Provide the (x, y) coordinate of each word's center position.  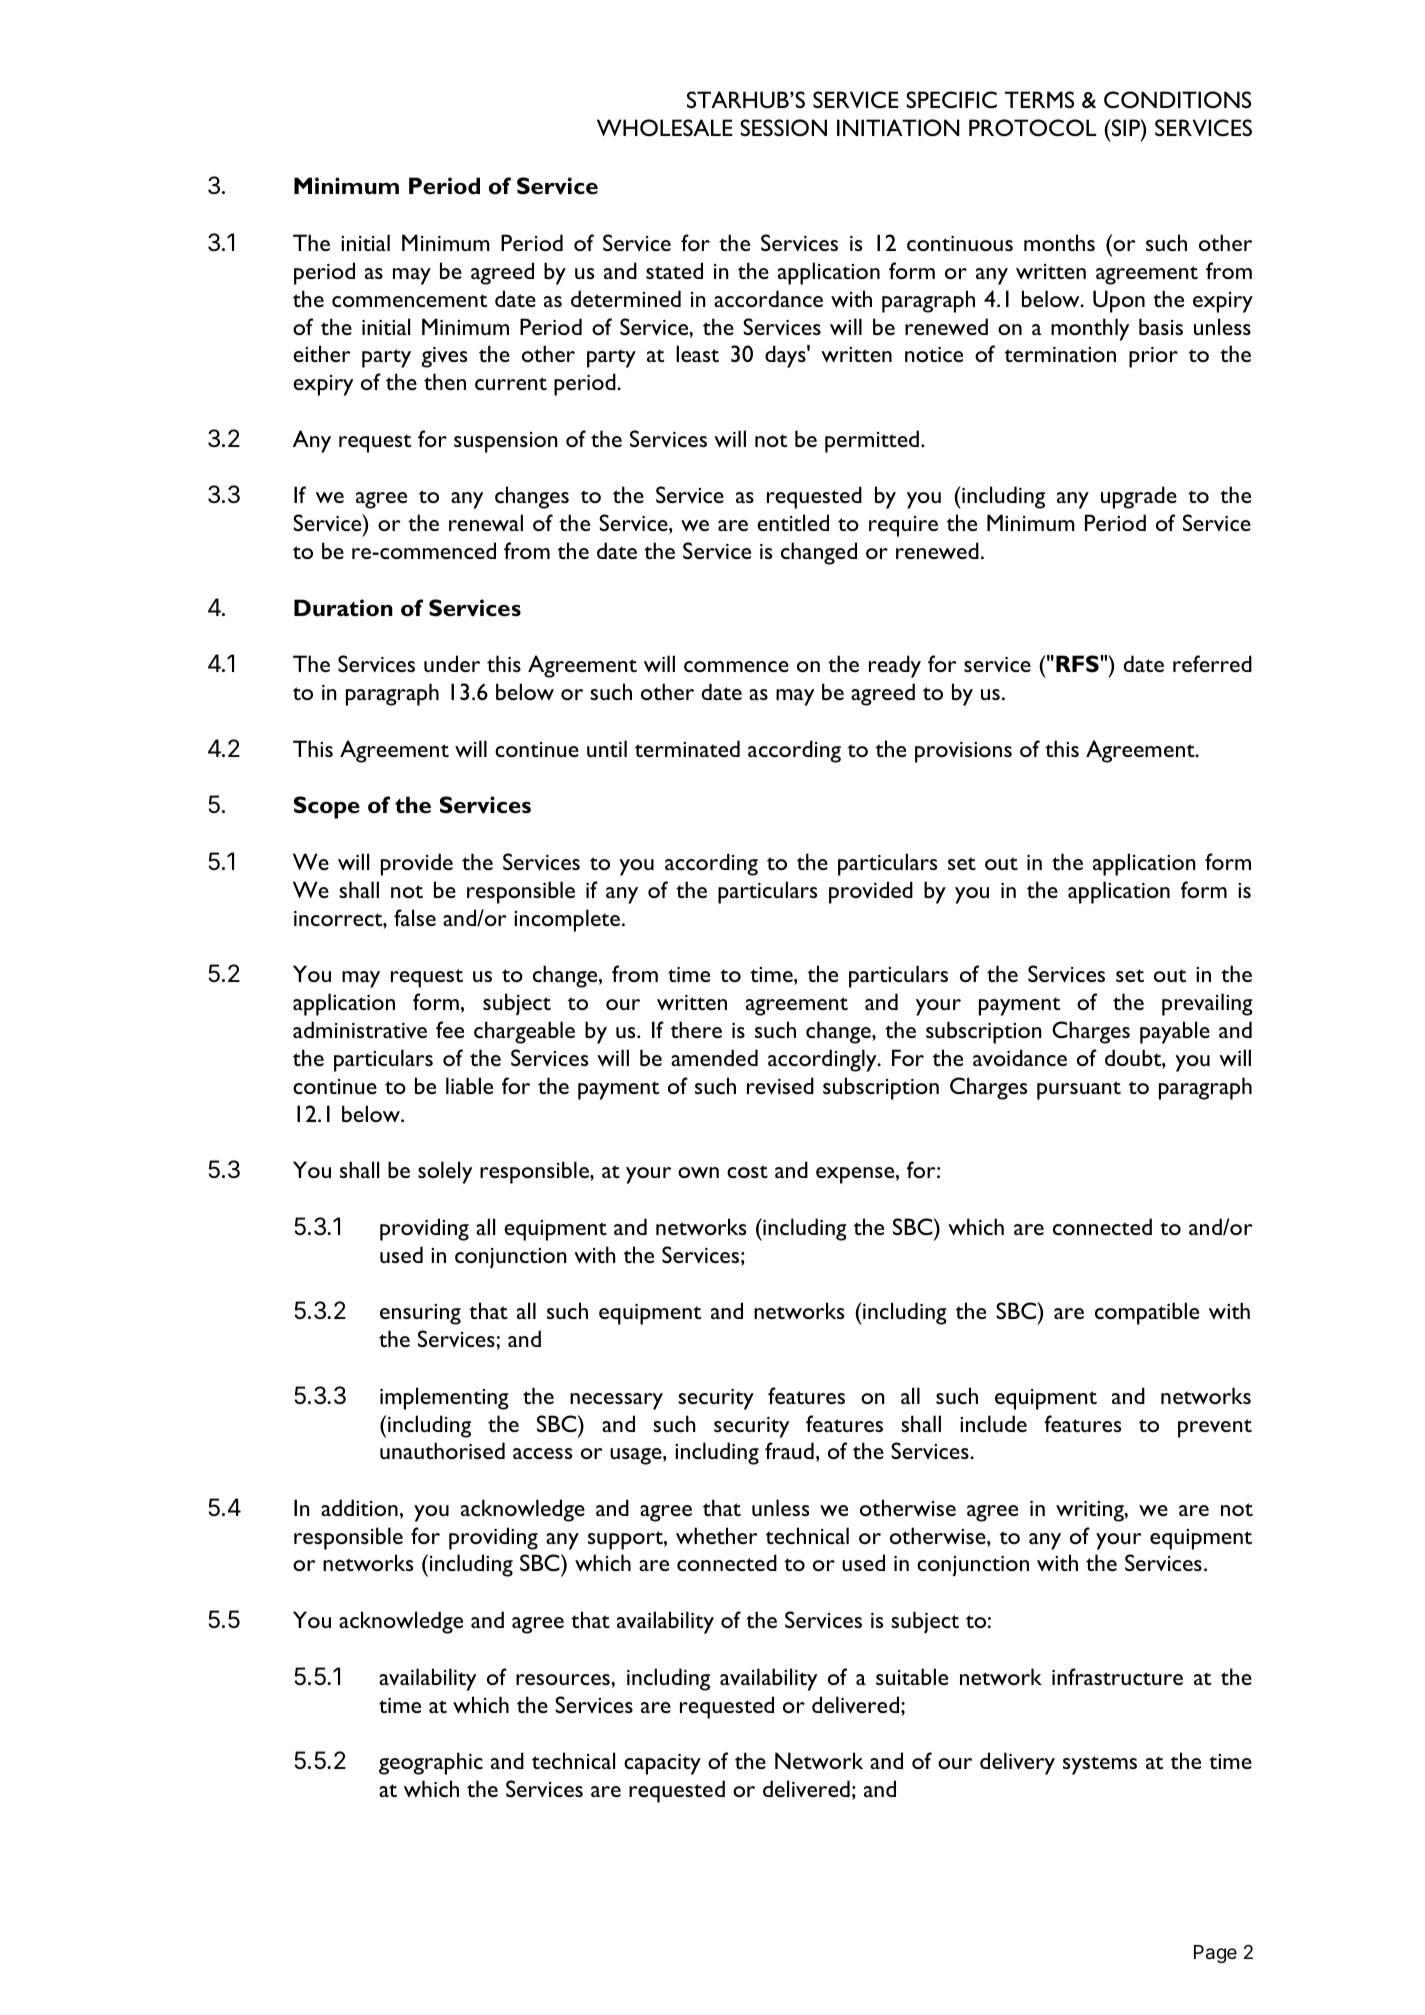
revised (780, 1085)
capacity (662, 1764)
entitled (793, 522)
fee (450, 1029)
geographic (431, 1763)
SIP (1126, 127)
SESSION (783, 127)
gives (444, 357)
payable (1175, 1032)
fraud (789, 1450)
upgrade (1139, 497)
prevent (1215, 1428)
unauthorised (442, 1450)
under (452, 663)
